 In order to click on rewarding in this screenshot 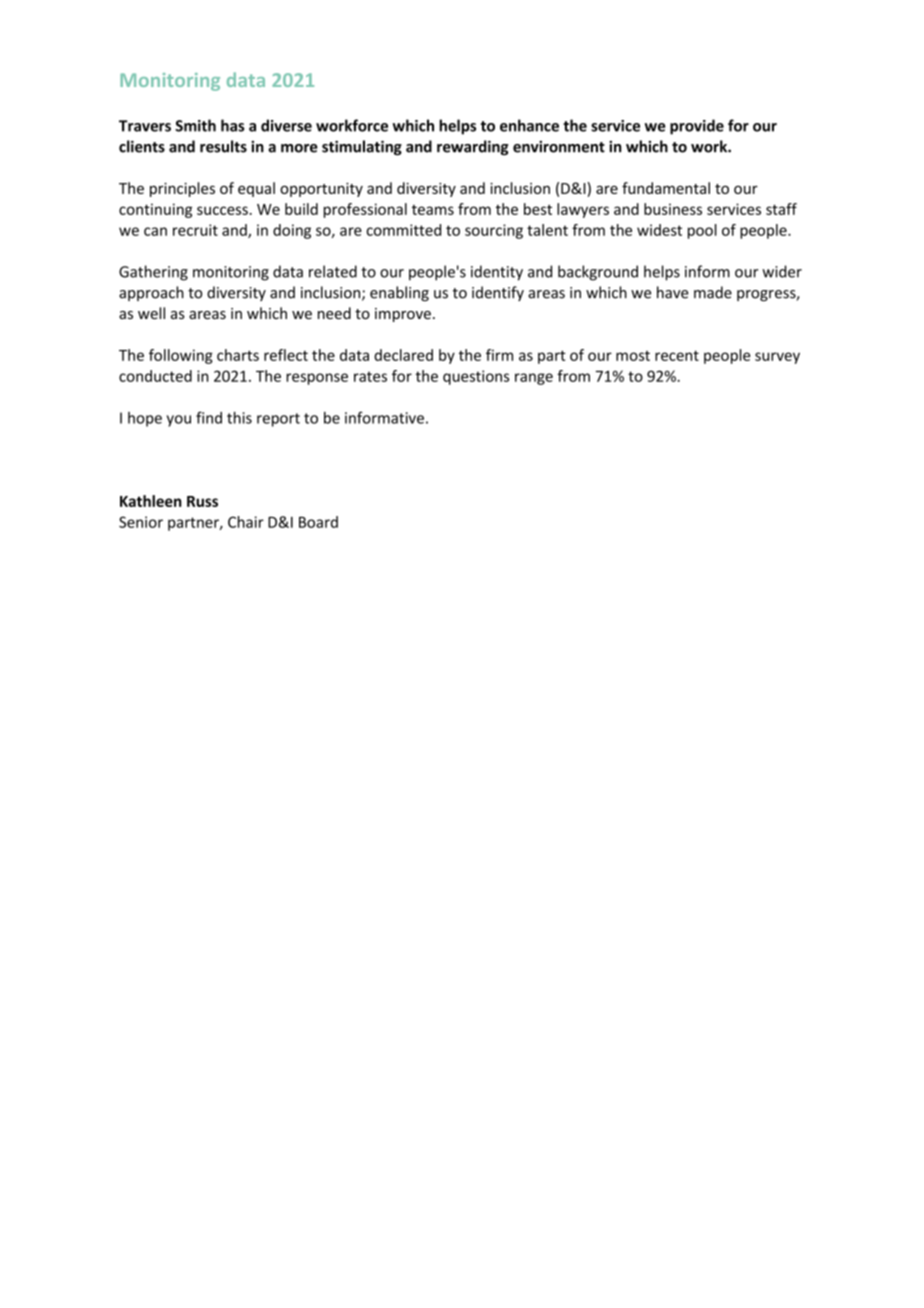, I will do `click(473, 148)`.
